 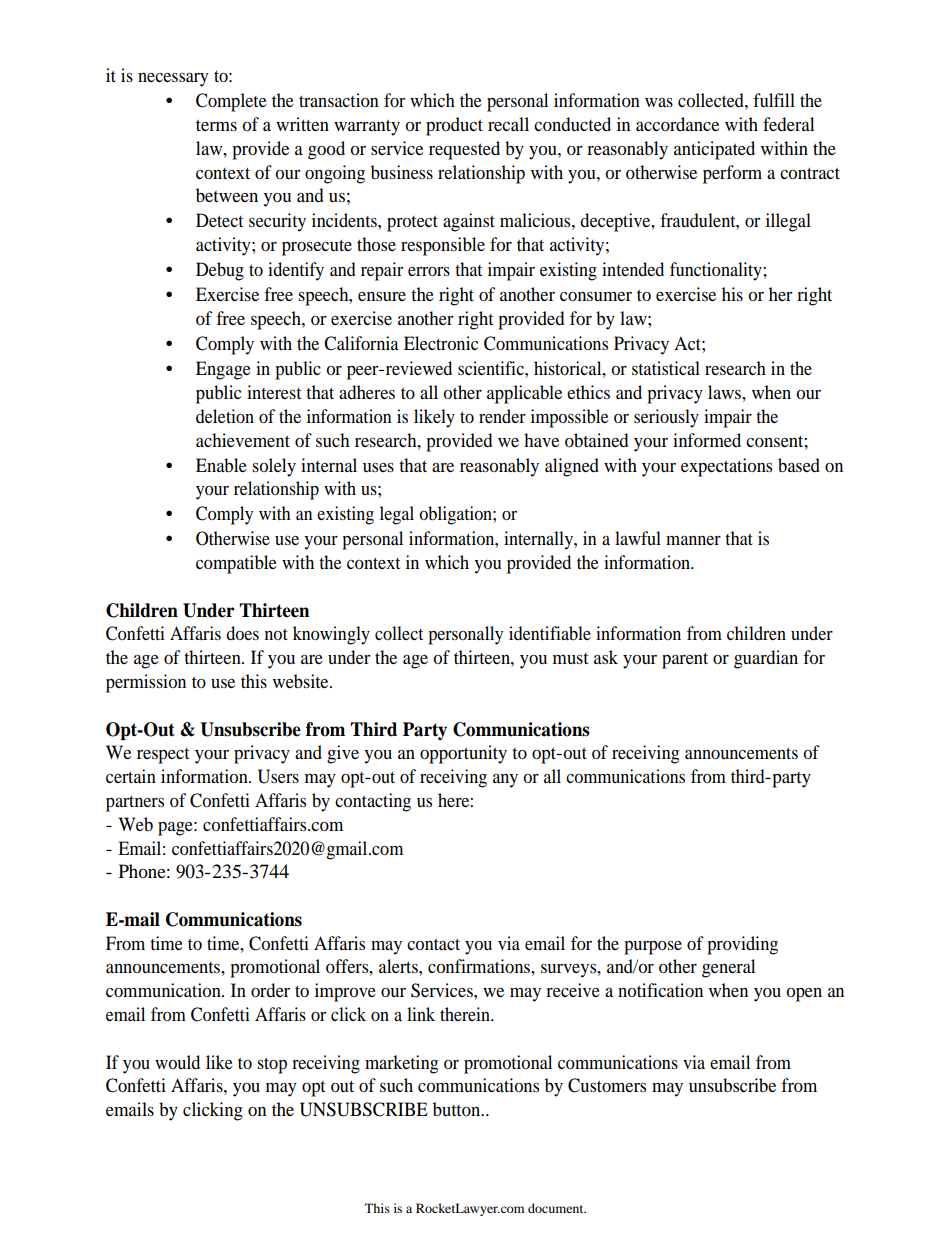 What do you see at coordinates (557, 1208) in the page?
I see `document` at bounding box center [557, 1208].
